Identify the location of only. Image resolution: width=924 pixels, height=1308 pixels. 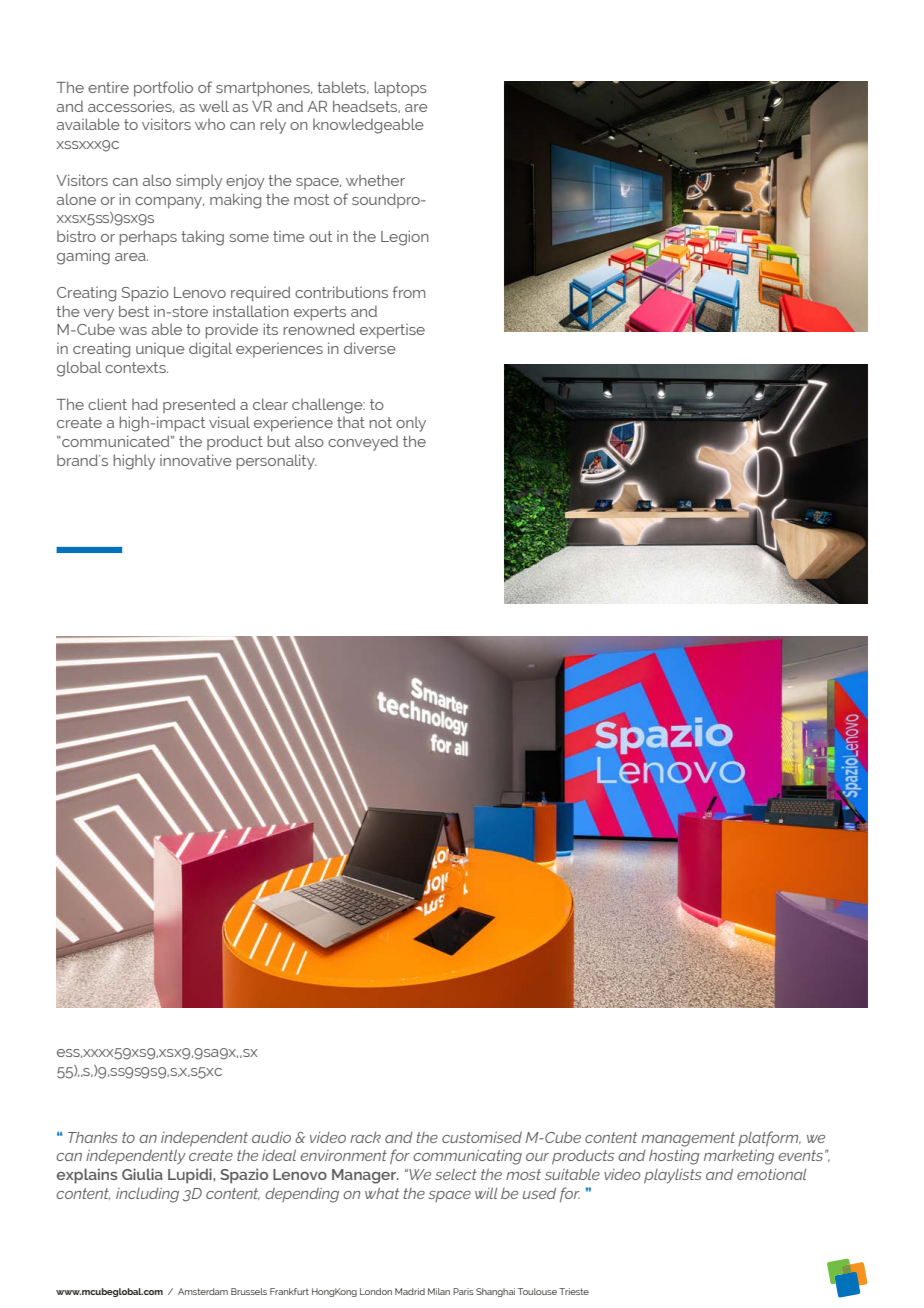
(411, 424).
